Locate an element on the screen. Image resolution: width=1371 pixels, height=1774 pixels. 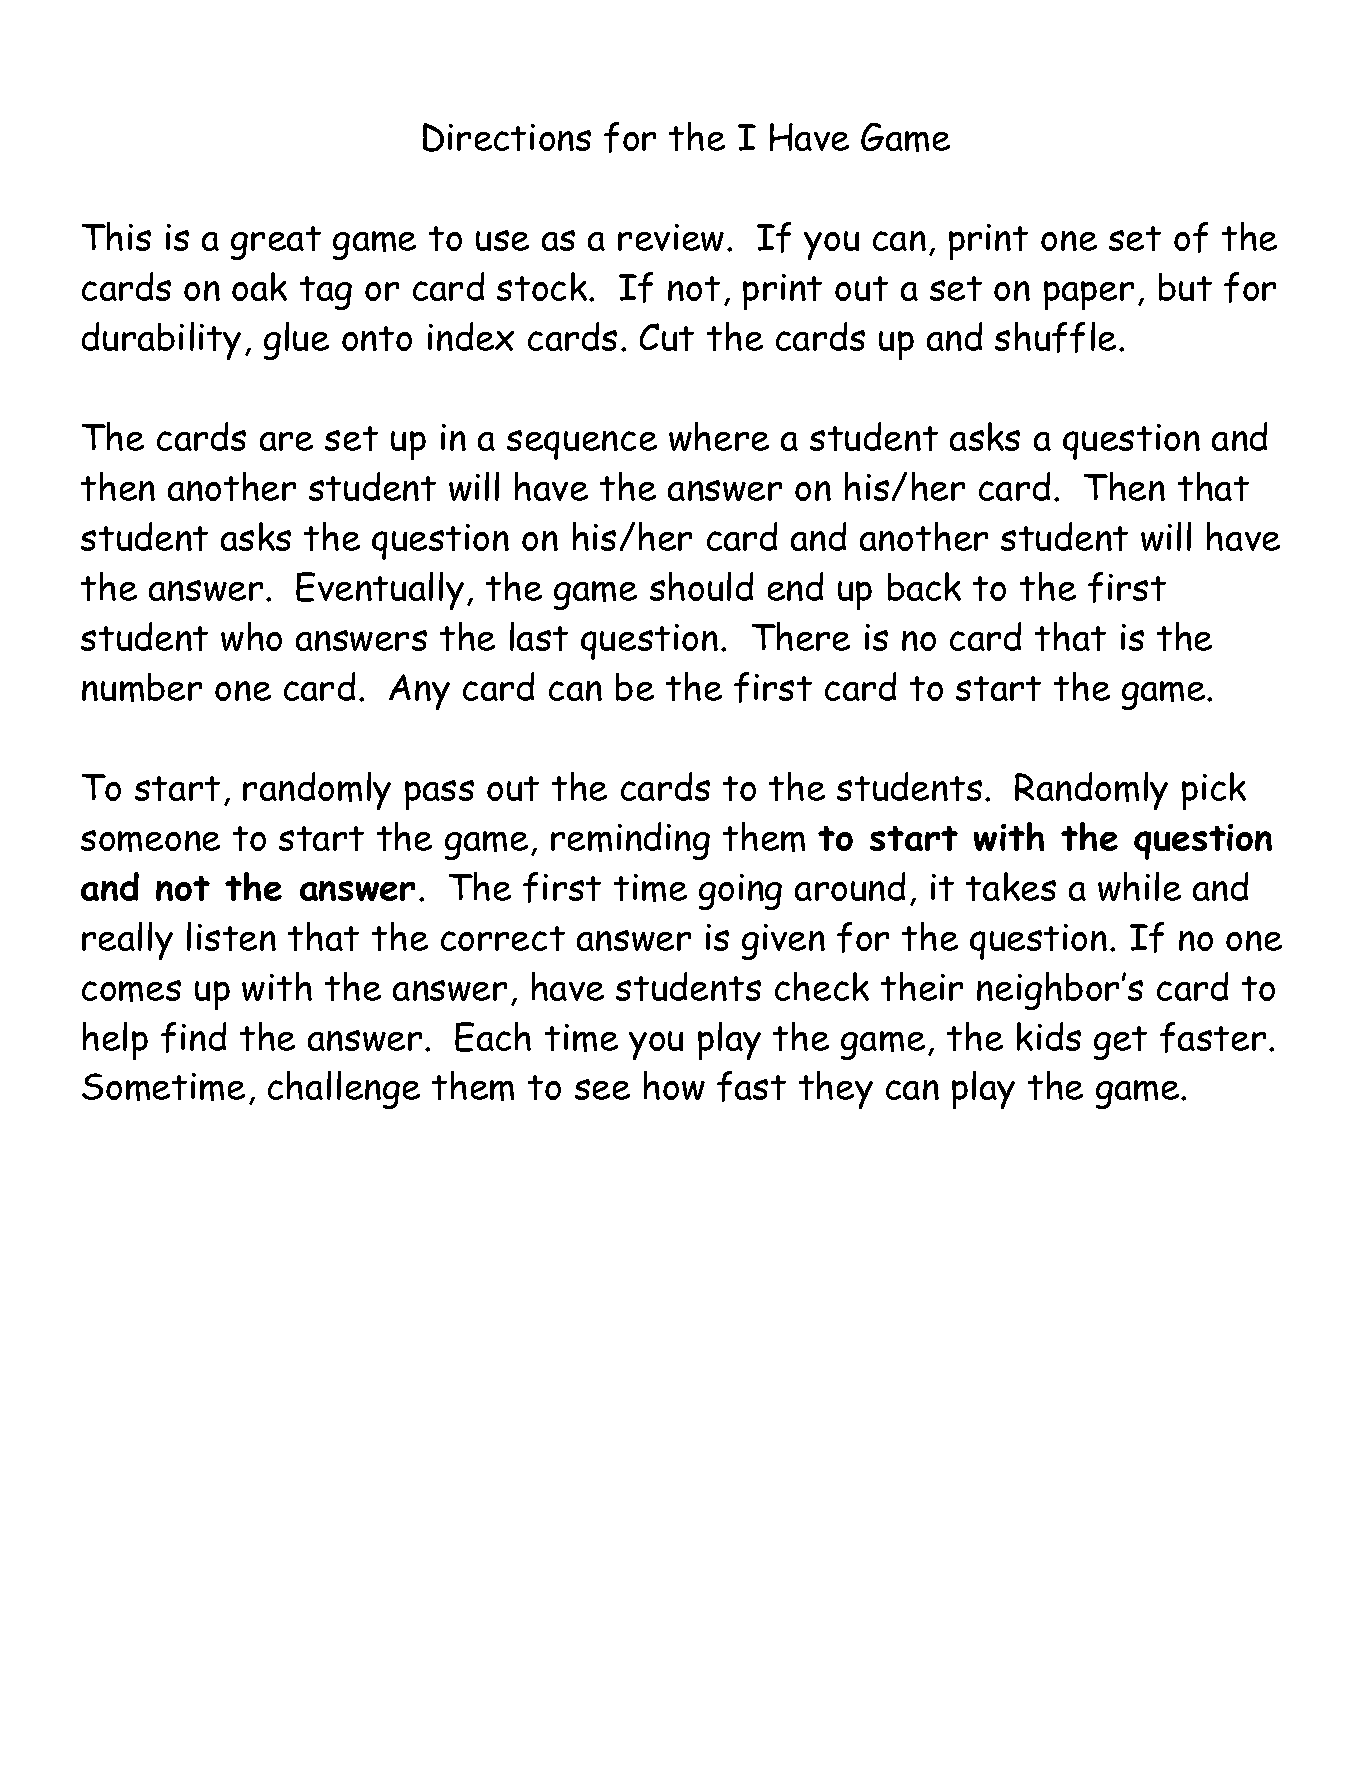
review is located at coordinates (671, 237).
